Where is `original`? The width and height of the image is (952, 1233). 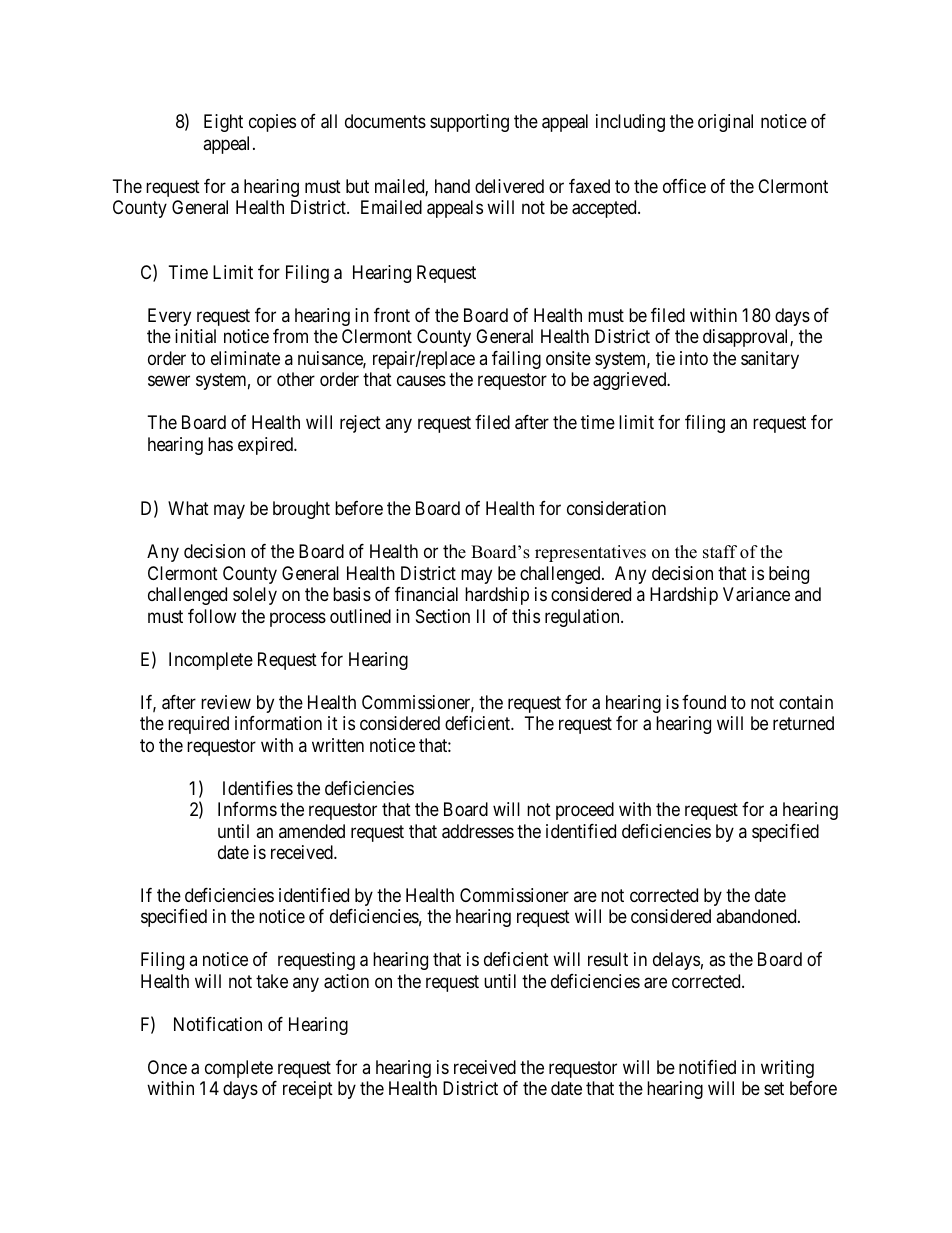 original is located at coordinates (725, 123).
